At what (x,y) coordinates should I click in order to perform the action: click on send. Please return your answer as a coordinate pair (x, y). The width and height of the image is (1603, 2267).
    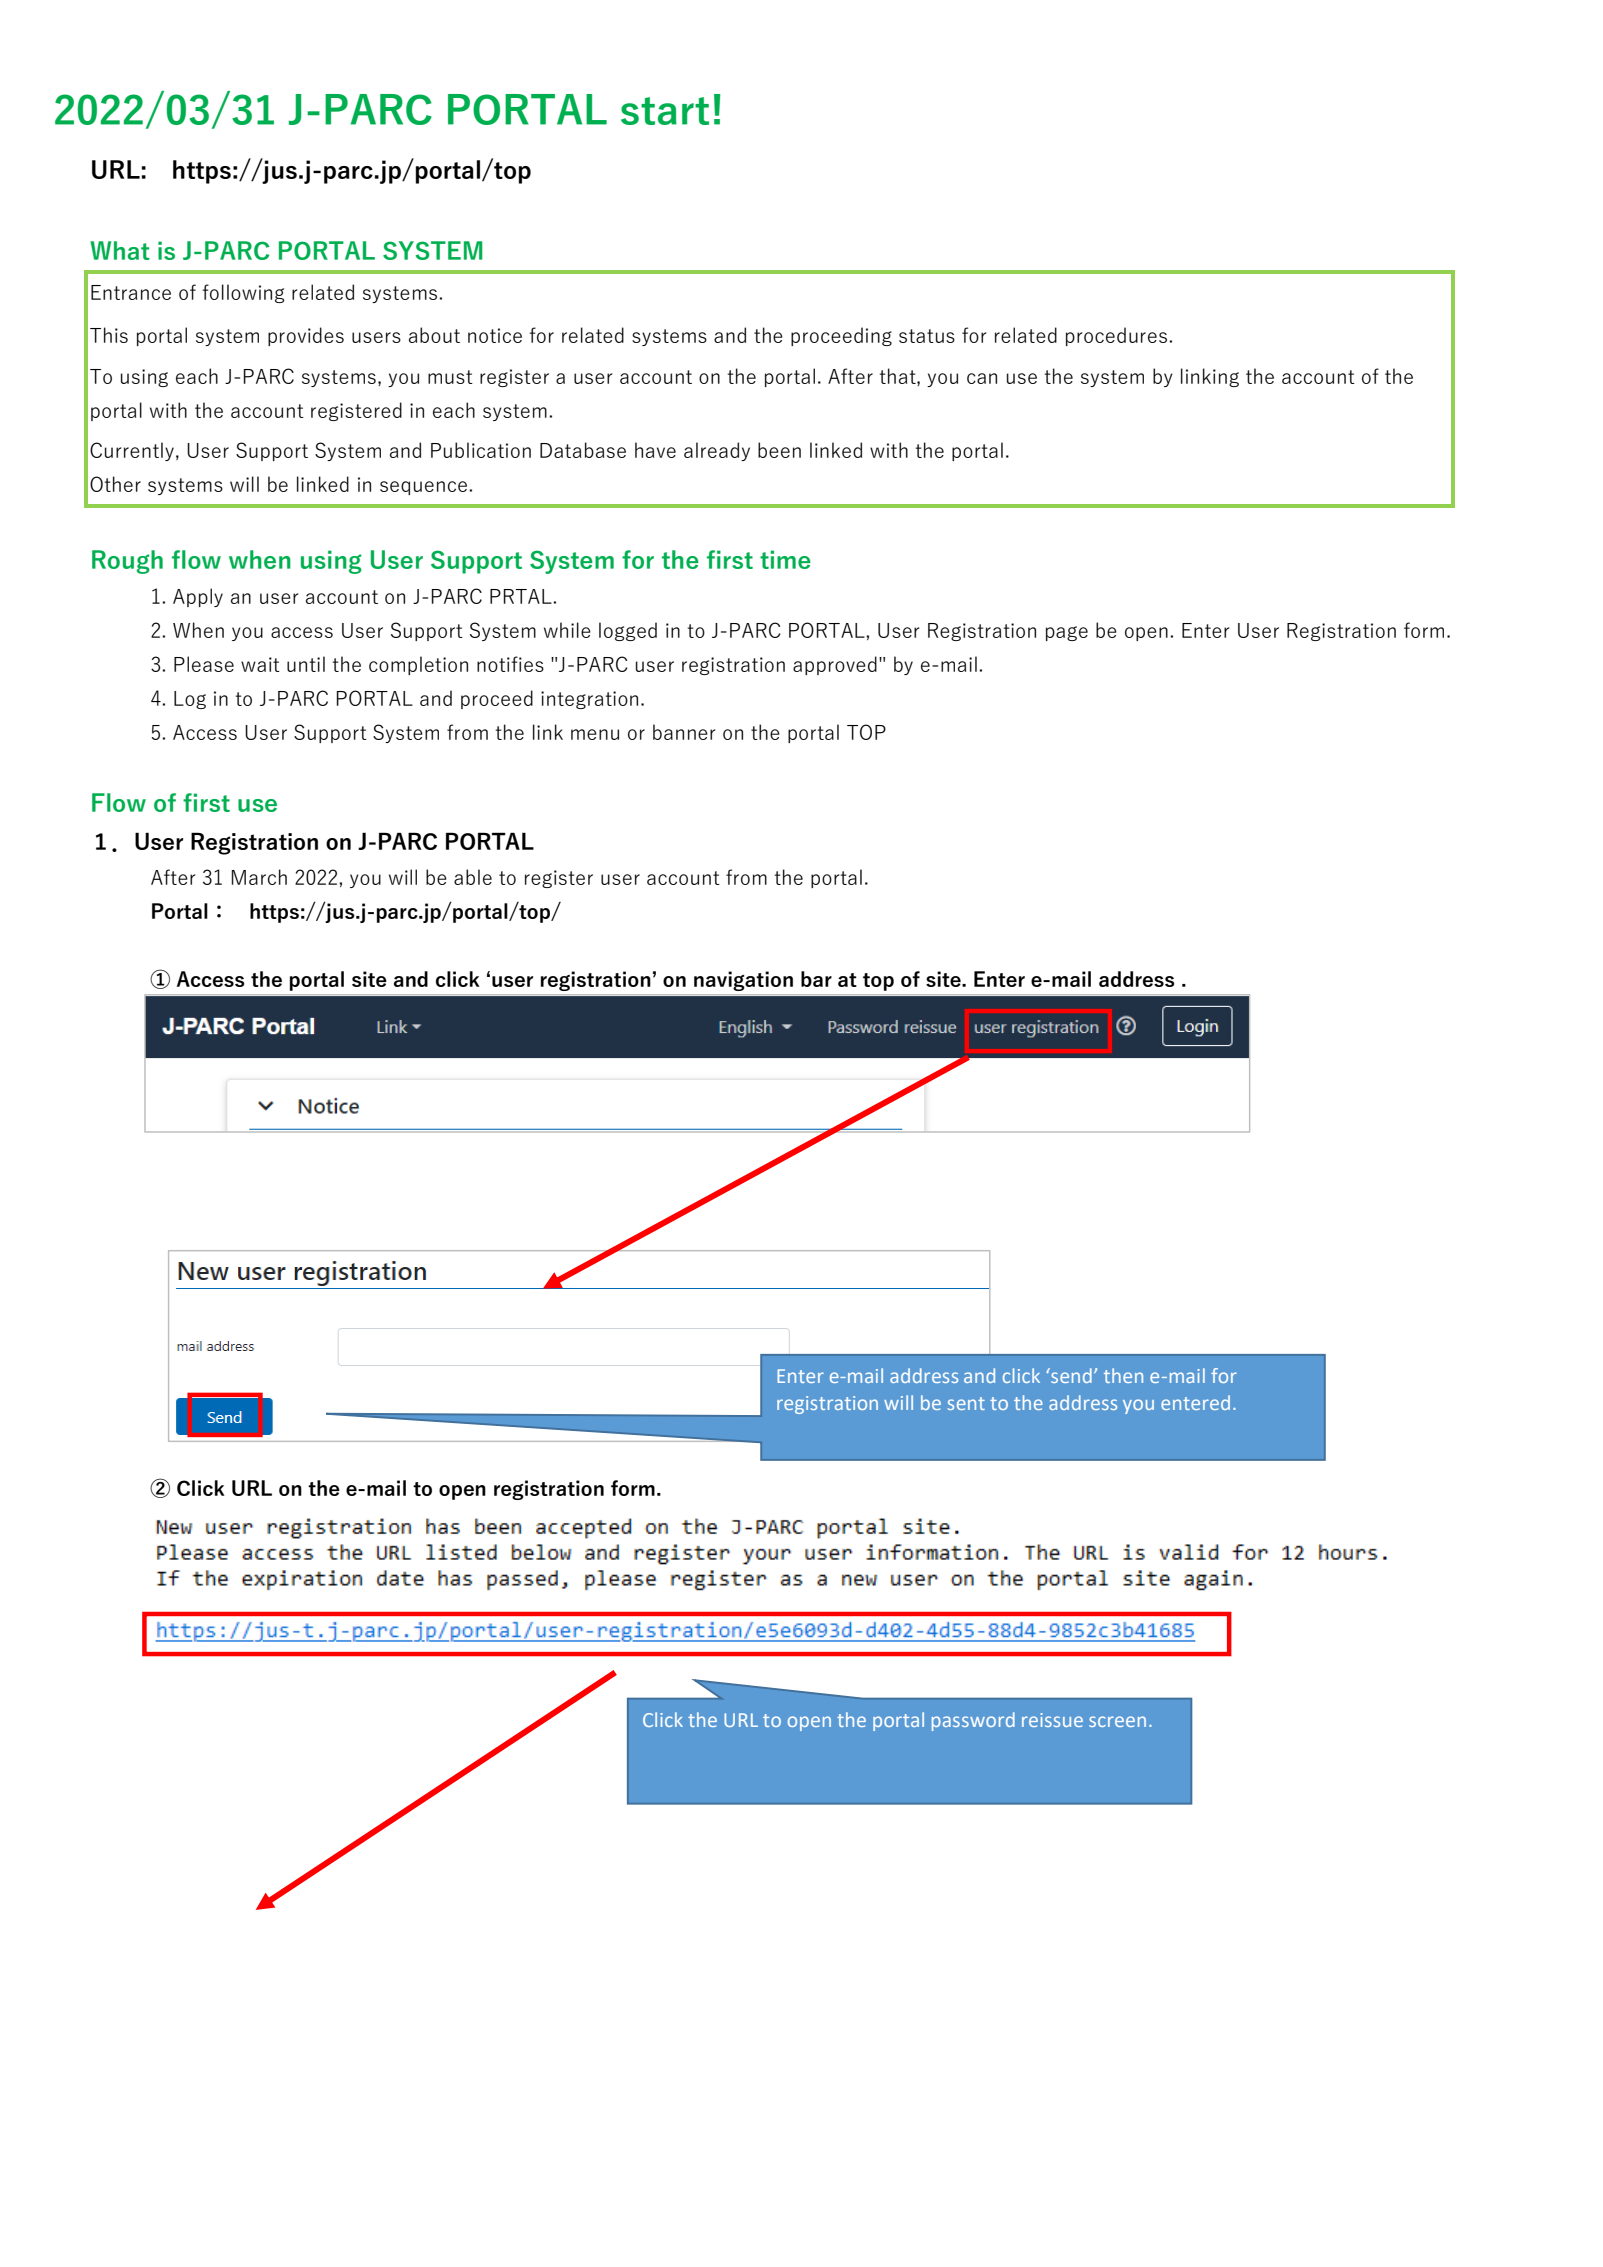
    Looking at the image, I should click on (1070, 1375).
